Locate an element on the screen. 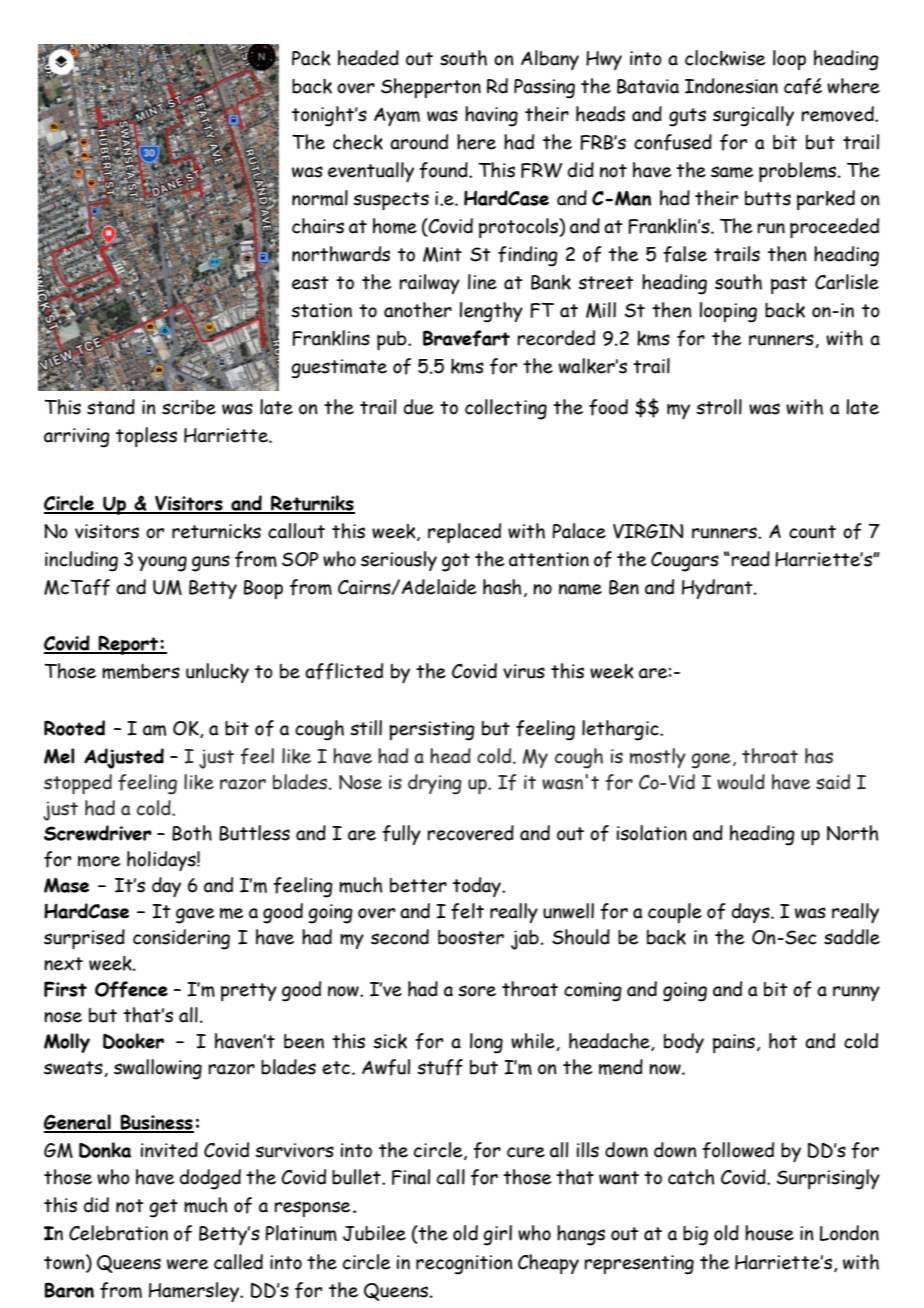 This screenshot has height=1308, width=924. recognition is located at coordinates (464, 1265).
